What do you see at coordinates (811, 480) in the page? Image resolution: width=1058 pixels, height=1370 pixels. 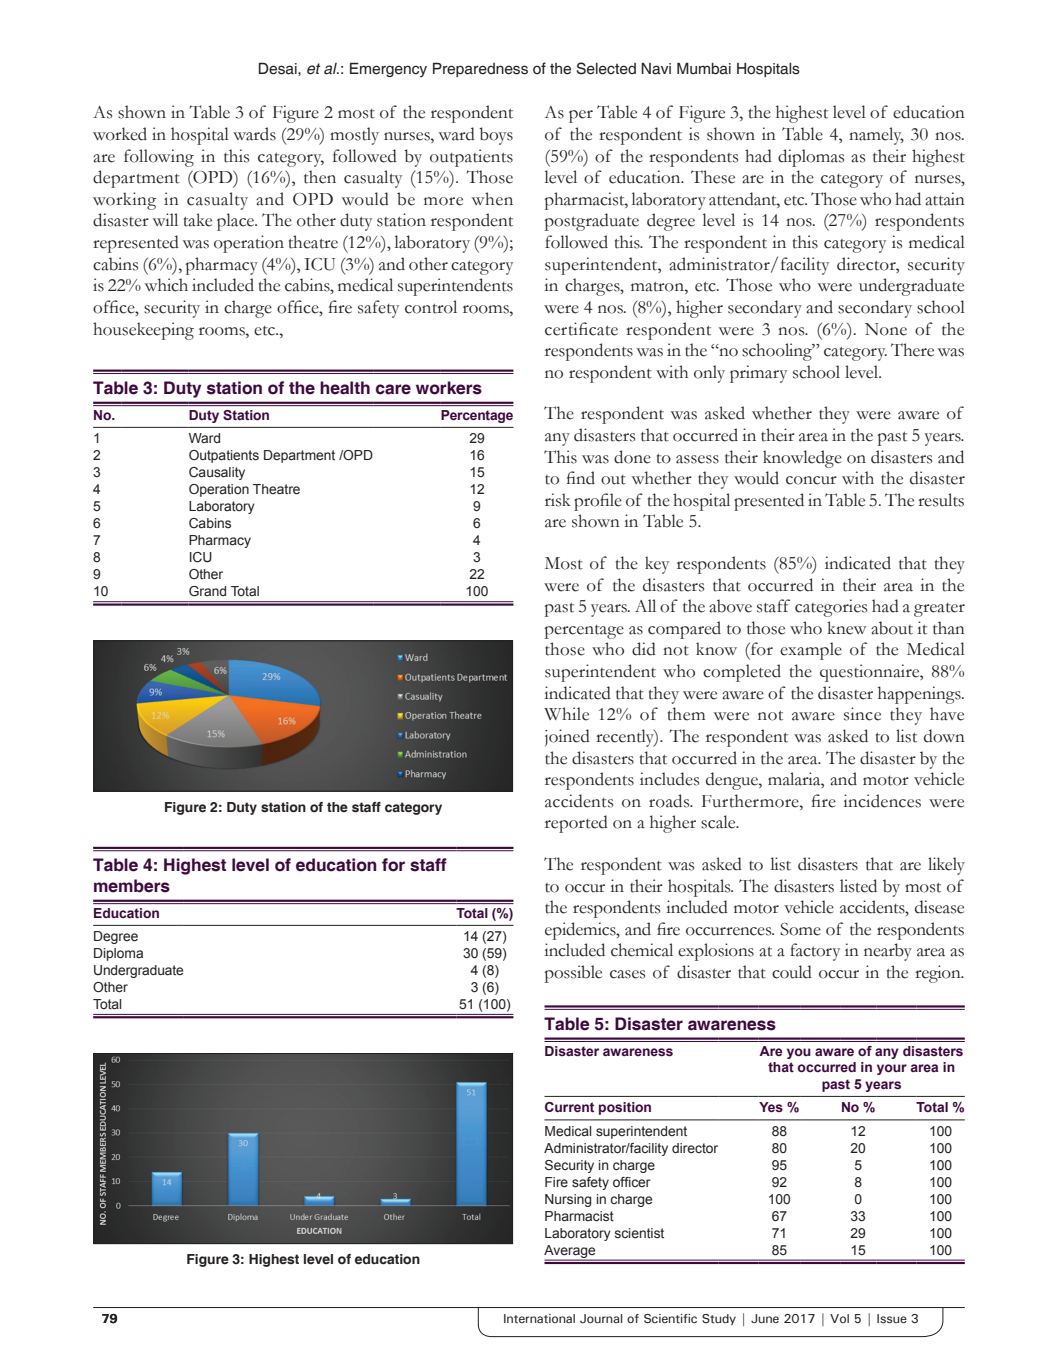 I see `concur` at bounding box center [811, 480].
